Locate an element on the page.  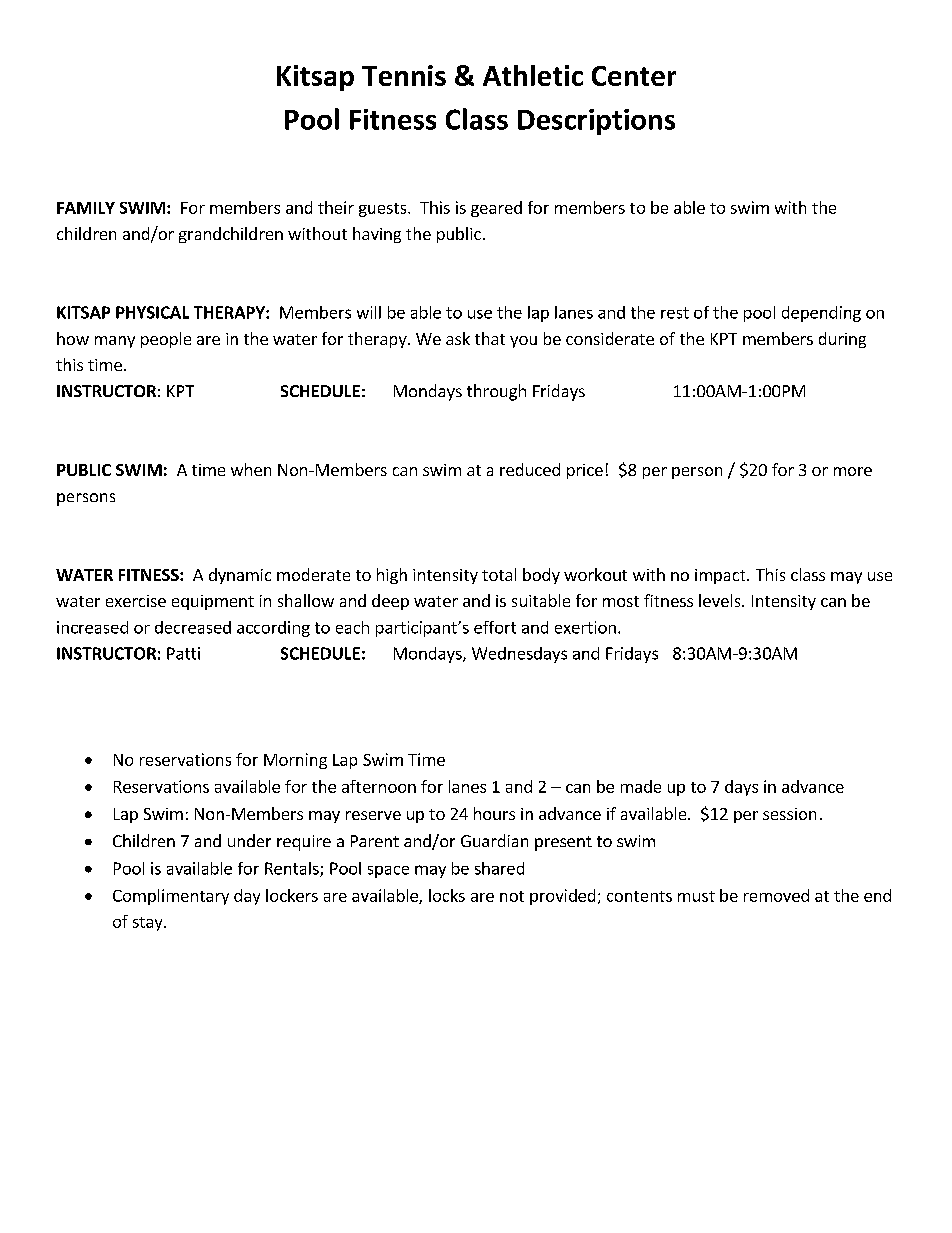
Center is located at coordinates (634, 76).
